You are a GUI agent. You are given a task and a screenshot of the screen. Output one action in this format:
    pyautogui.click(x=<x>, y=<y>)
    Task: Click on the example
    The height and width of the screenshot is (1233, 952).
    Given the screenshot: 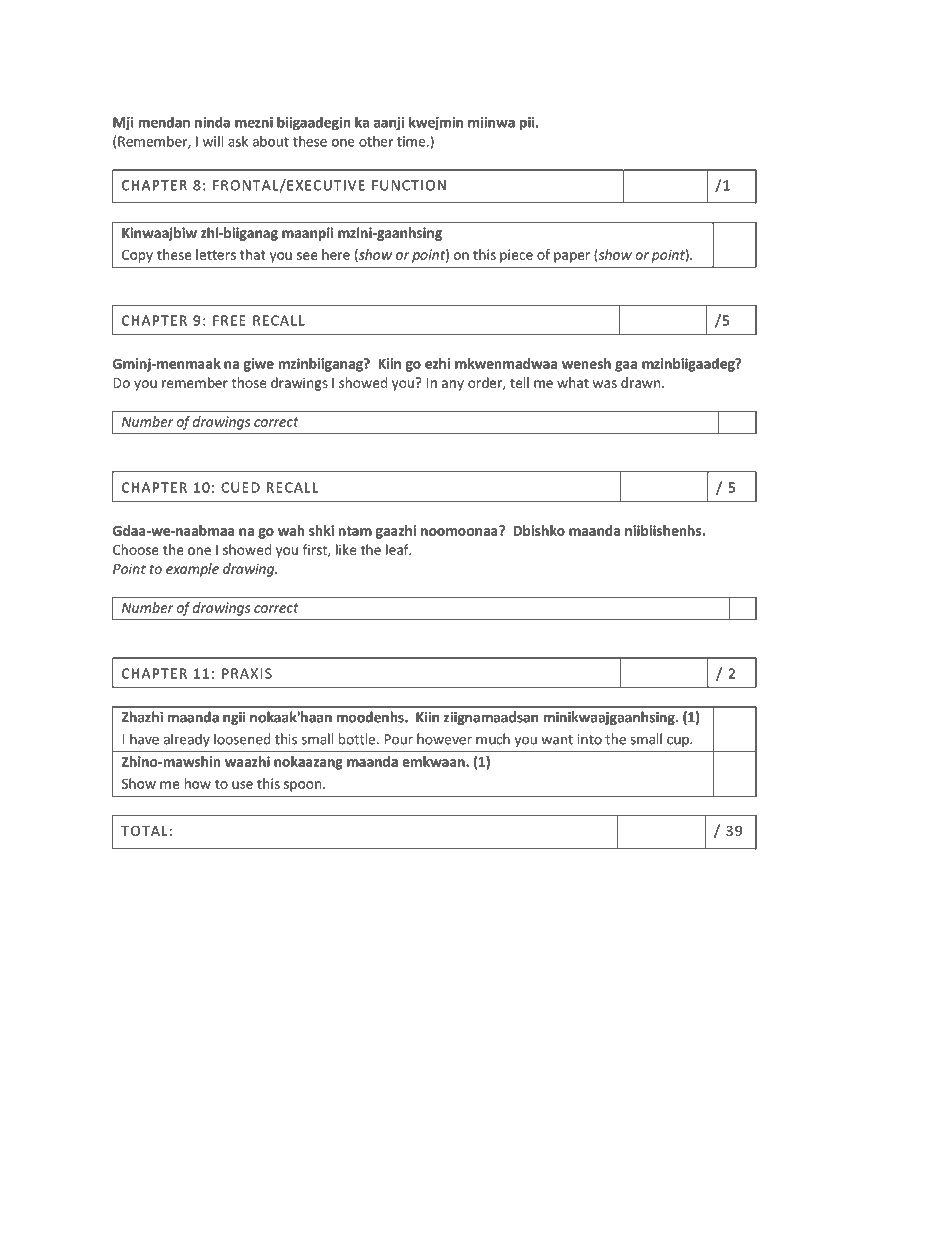 What is the action you would take?
    pyautogui.click(x=192, y=570)
